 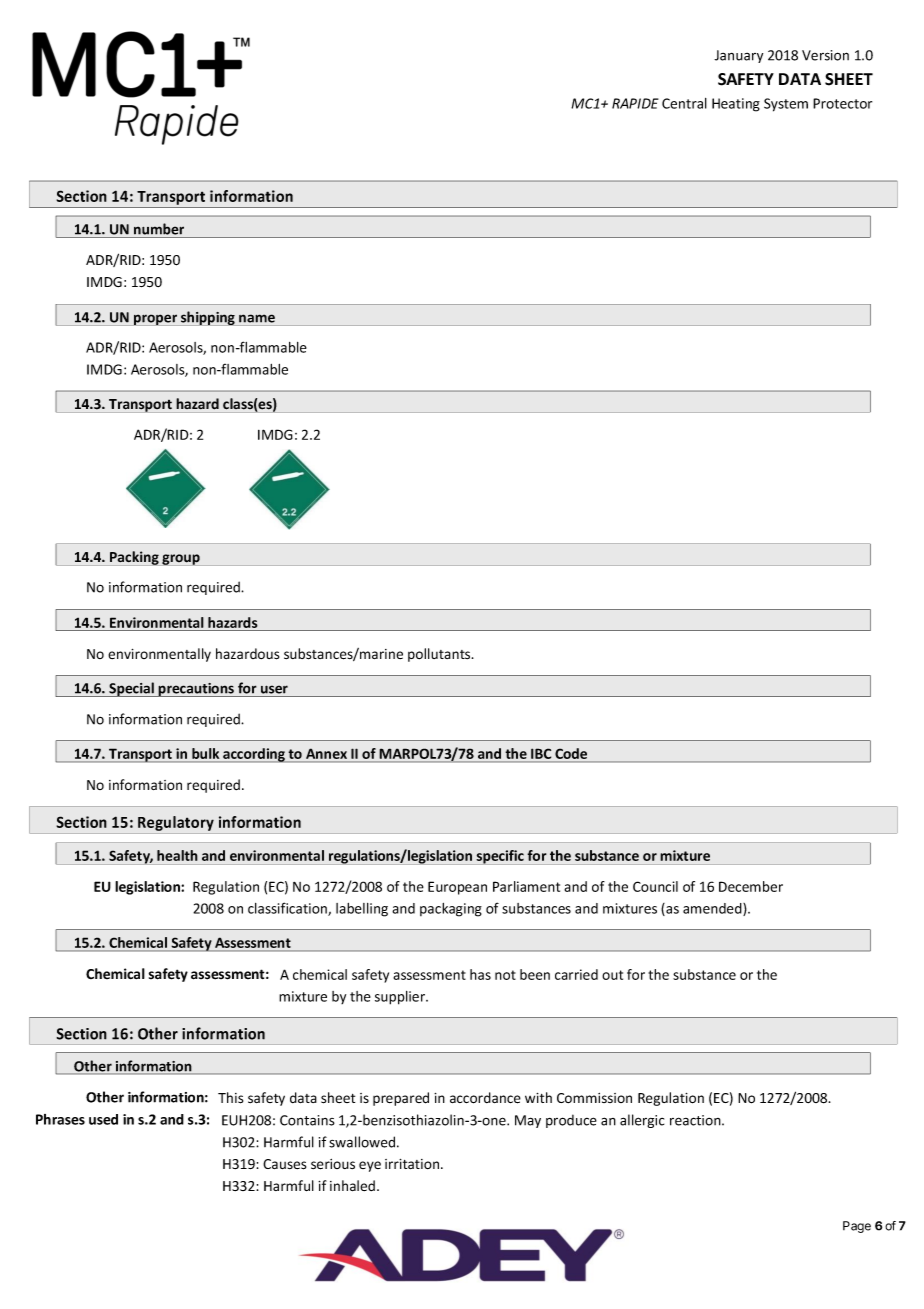 I want to click on Page, so click(x=857, y=1227).
